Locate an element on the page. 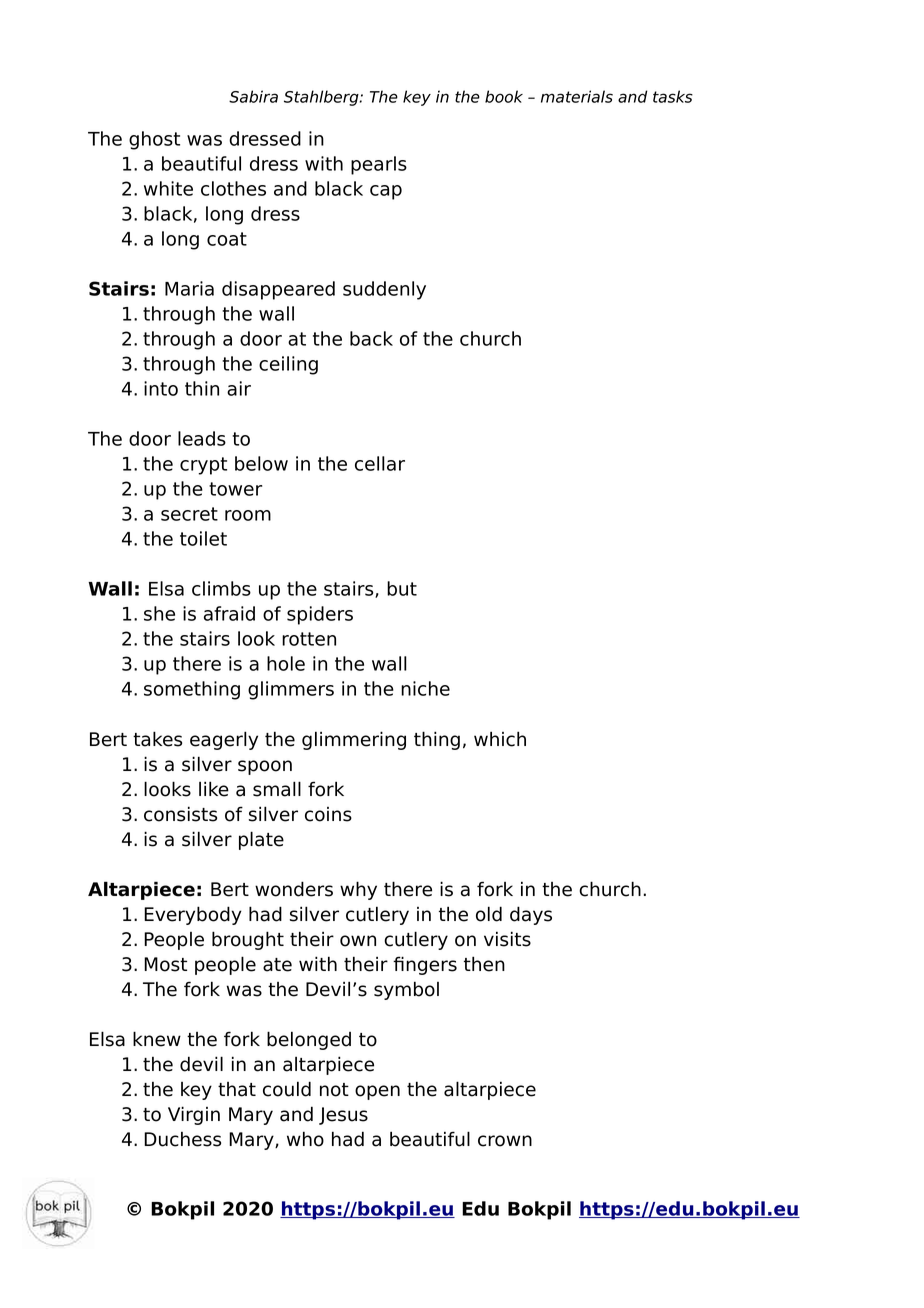 This page has width=924, height=1308. pearls is located at coordinates (379, 165).
